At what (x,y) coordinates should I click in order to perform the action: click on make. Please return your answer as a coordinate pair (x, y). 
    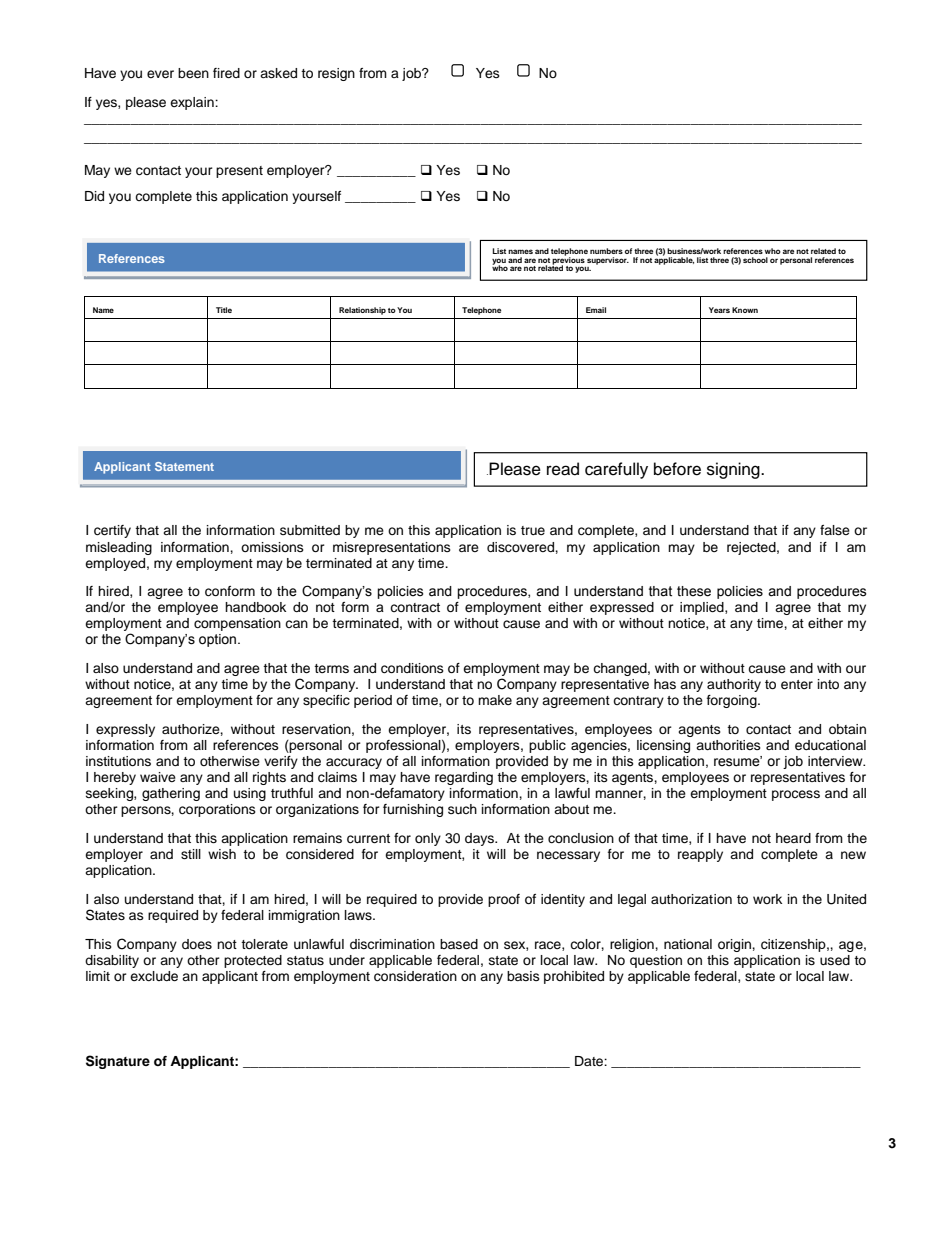
    Looking at the image, I should click on (495, 700).
